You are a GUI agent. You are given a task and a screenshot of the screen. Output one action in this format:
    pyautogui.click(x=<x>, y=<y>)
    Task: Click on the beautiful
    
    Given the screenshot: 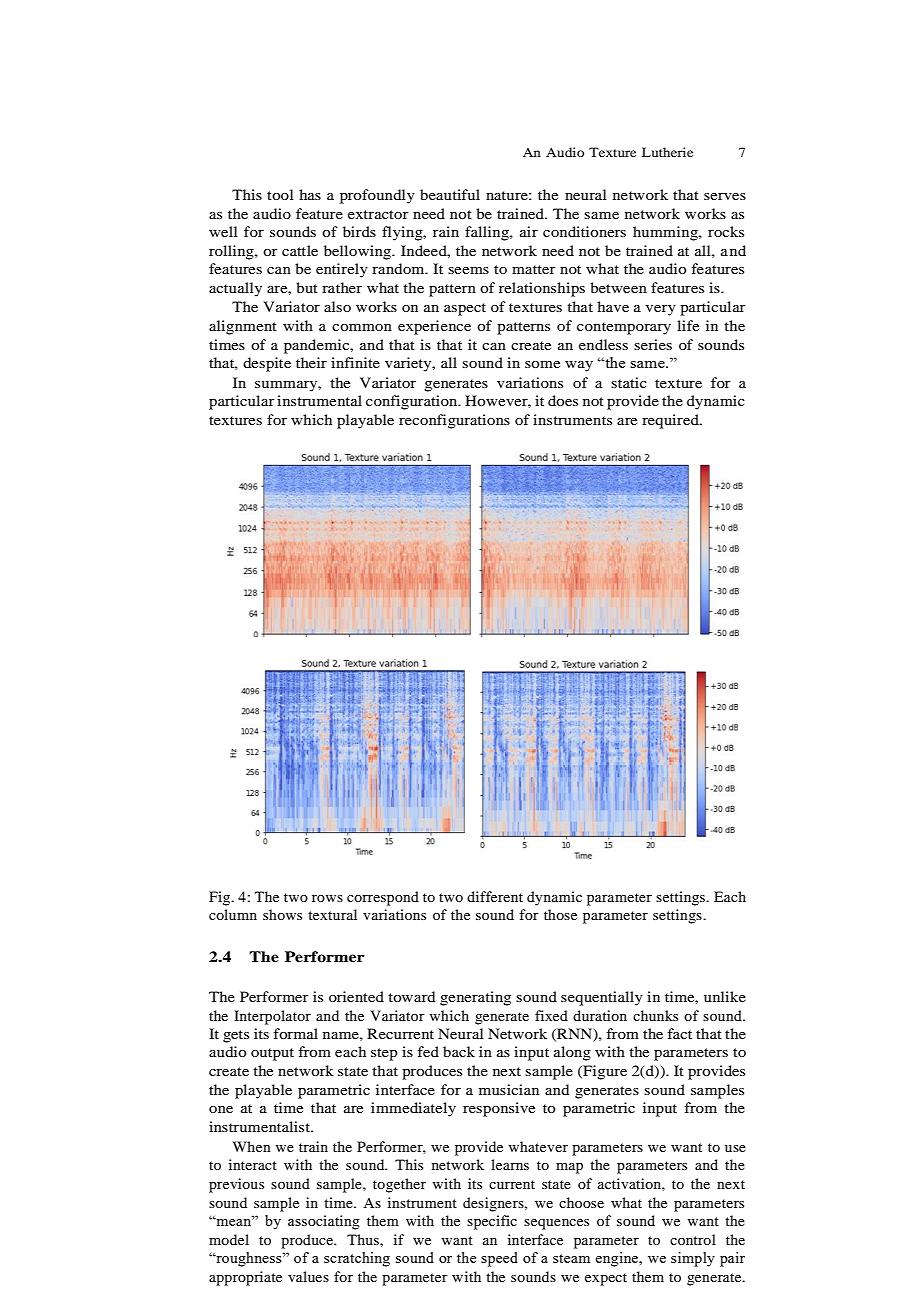 What is the action you would take?
    pyautogui.click(x=450, y=194)
